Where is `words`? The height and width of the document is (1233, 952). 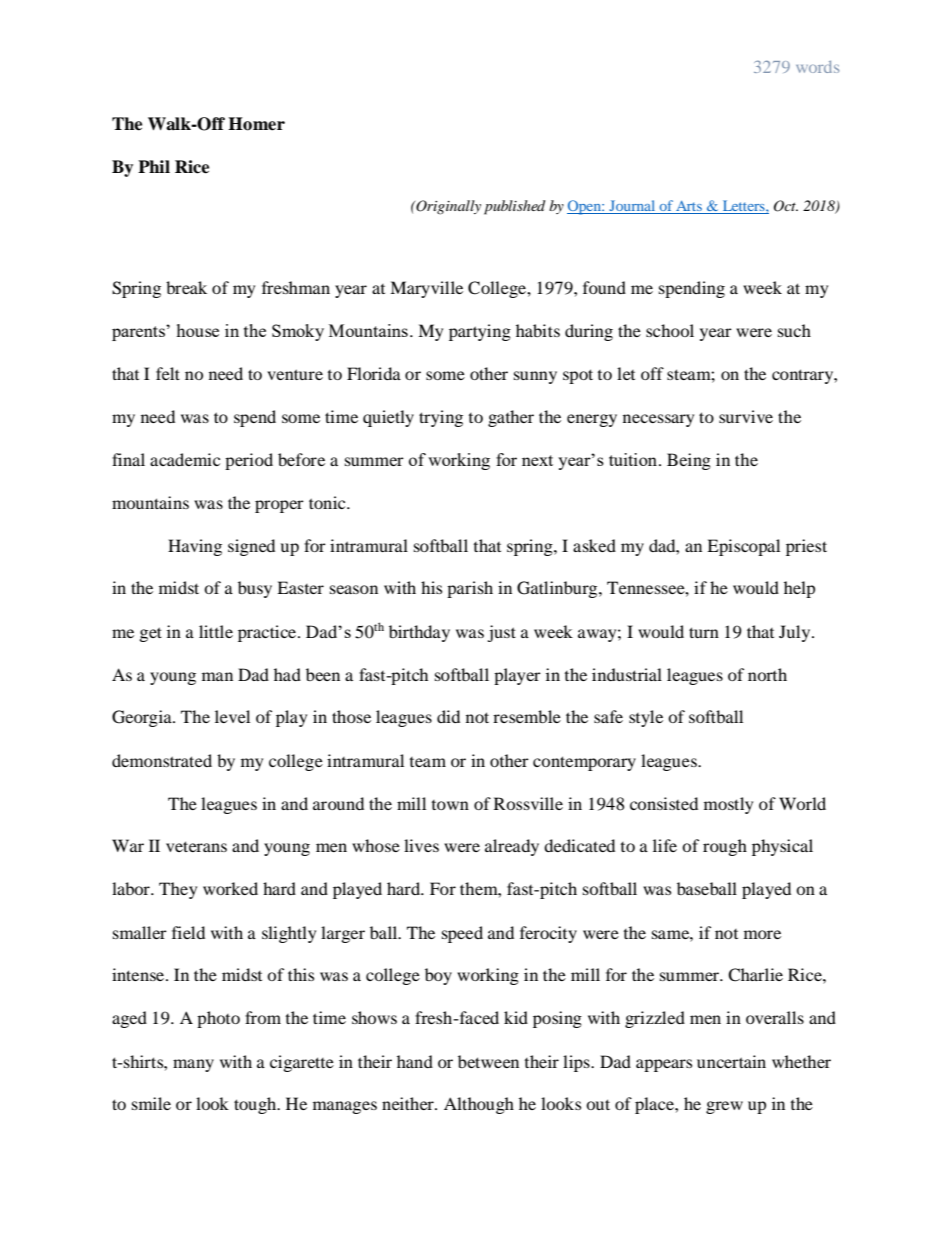 words is located at coordinates (817, 67).
